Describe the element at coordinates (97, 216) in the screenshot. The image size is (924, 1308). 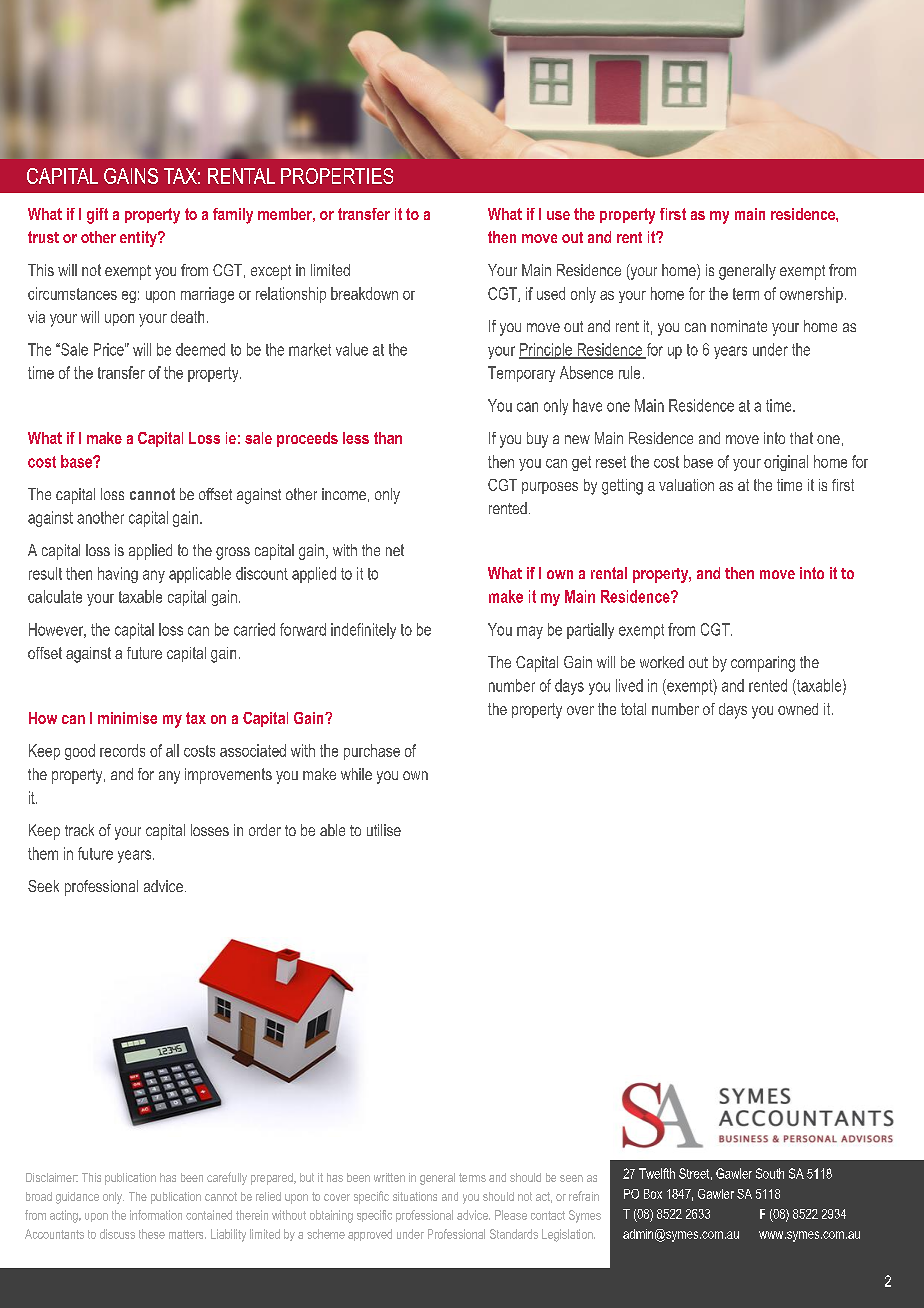
I see `gift` at that location.
